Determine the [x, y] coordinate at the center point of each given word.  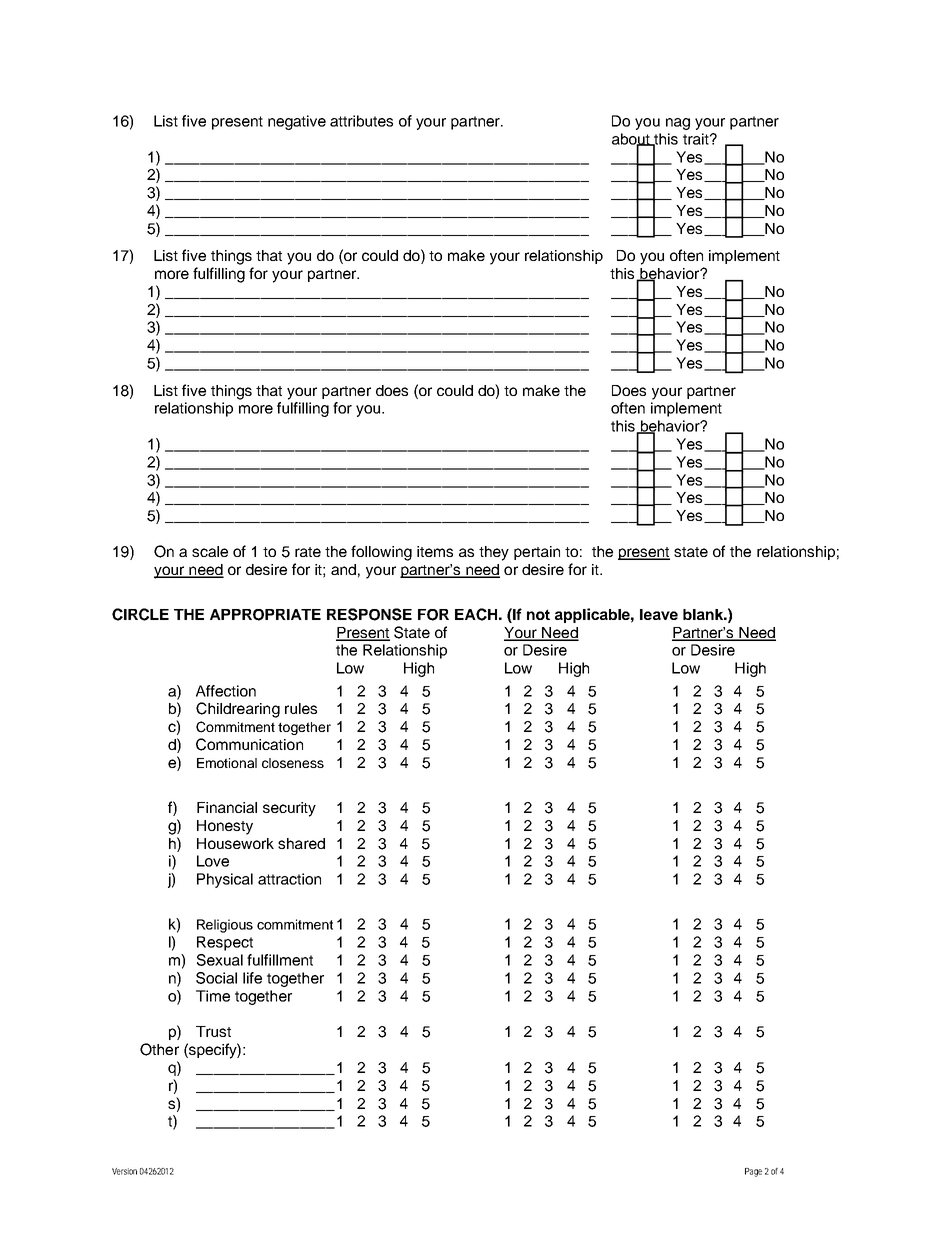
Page [753, 1172]
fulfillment [280, 960]
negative [297, 122]
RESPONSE [369, 614]
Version [124, 1171]
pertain [537, 553]
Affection [226, 691]
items [435, 551]
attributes [361, 121]
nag [678, 124]
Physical [225, 880]
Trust [213, 1031]
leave [659, 614]
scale [210, 551]
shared [301, 843]
